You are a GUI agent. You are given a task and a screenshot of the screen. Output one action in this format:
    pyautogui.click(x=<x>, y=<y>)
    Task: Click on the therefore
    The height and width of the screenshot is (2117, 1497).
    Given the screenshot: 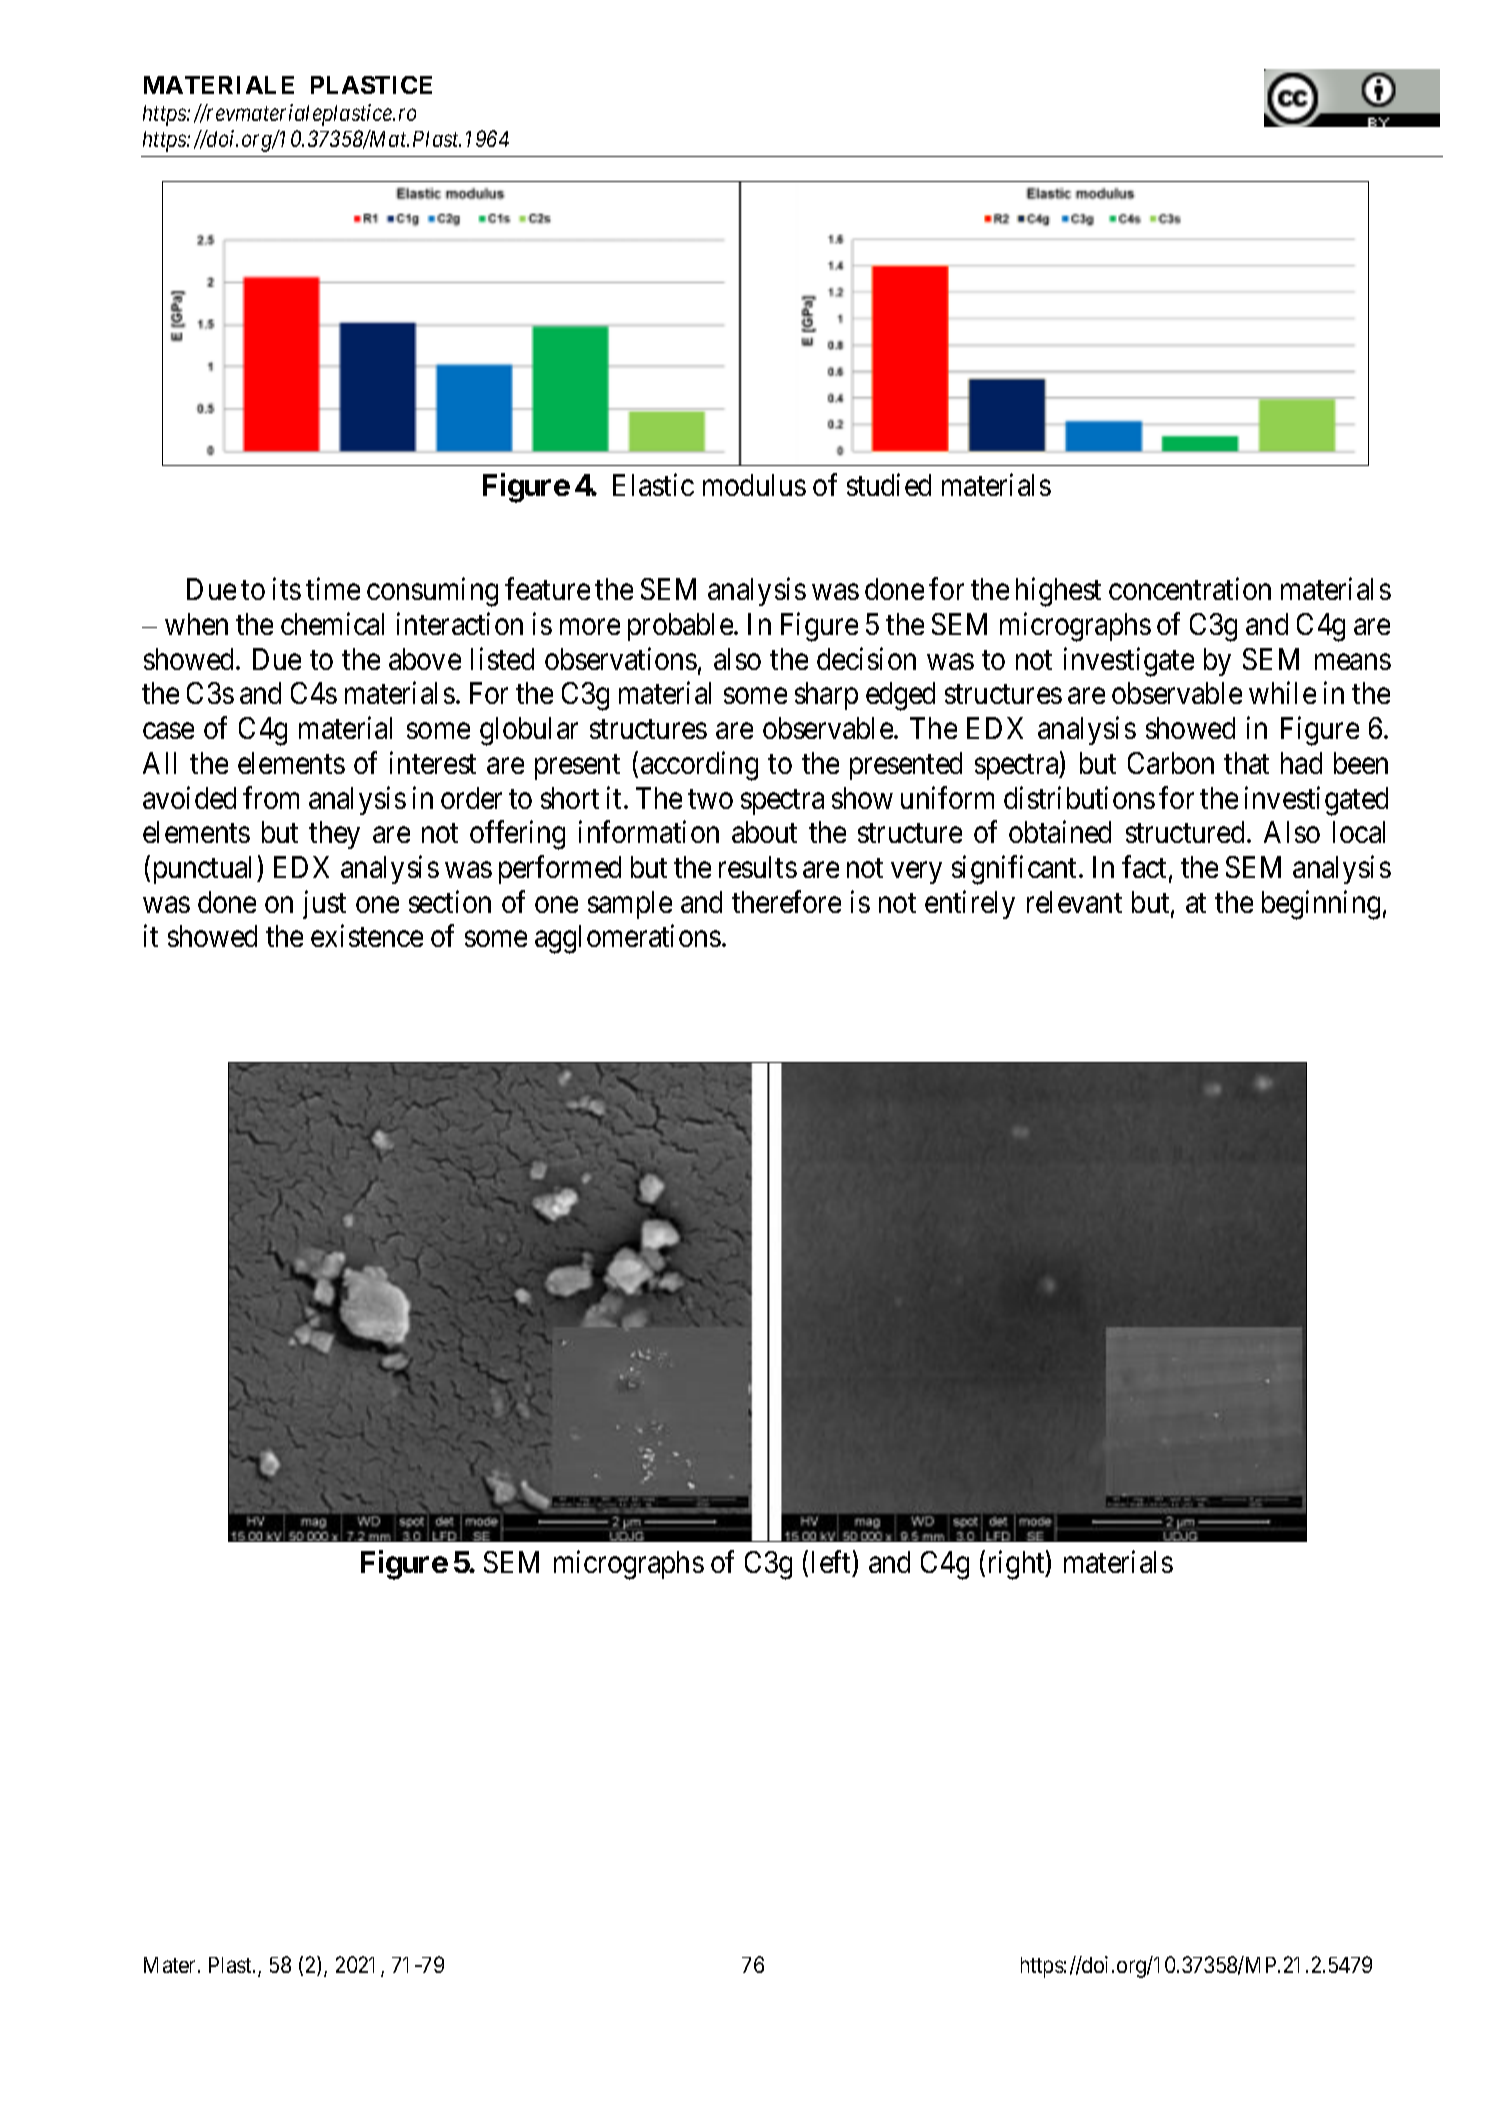 What is the action you would take?
    pyautogui.click(x=786, y=901)
